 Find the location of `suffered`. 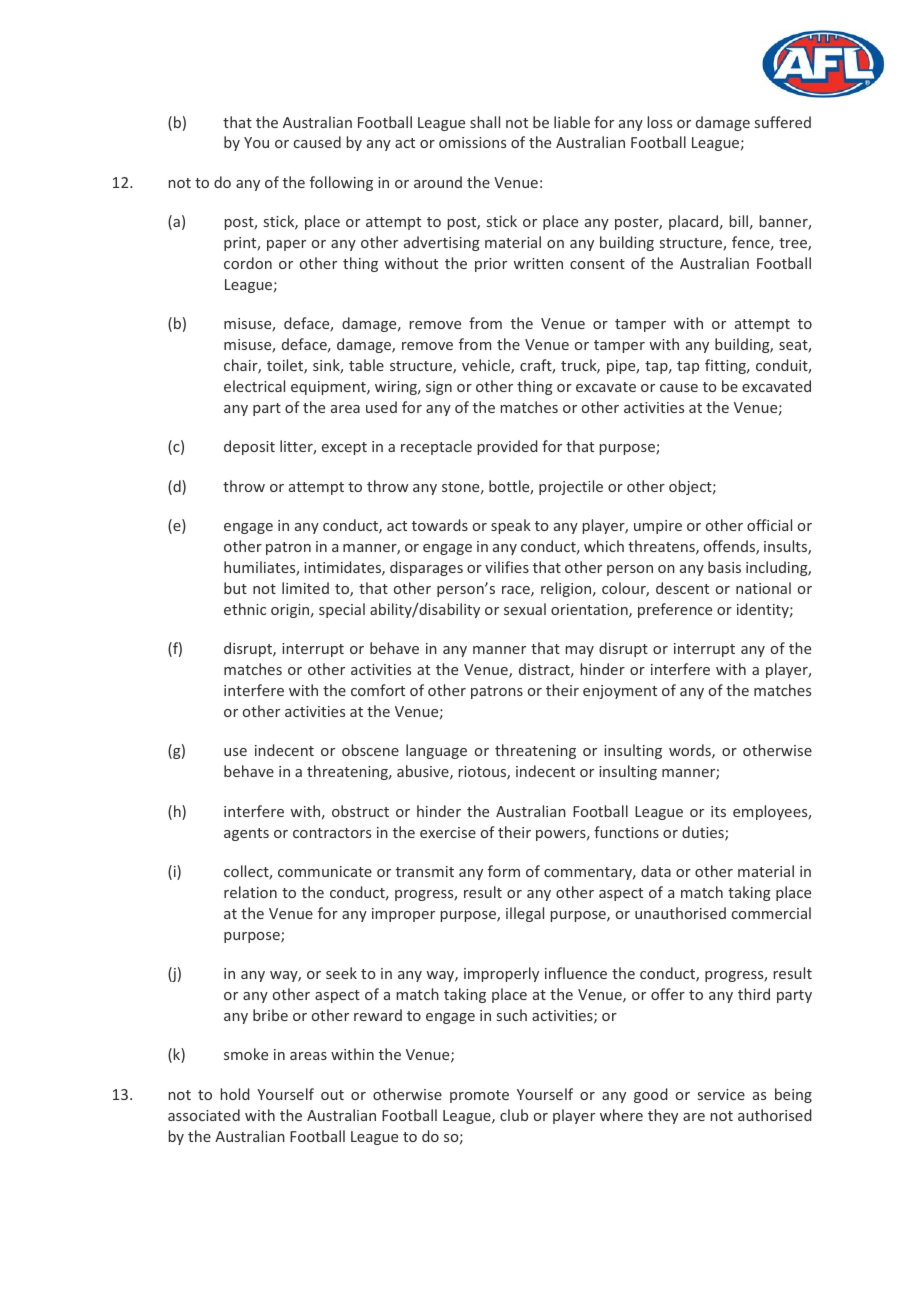

suffered is located at coordinates (783, 122).
